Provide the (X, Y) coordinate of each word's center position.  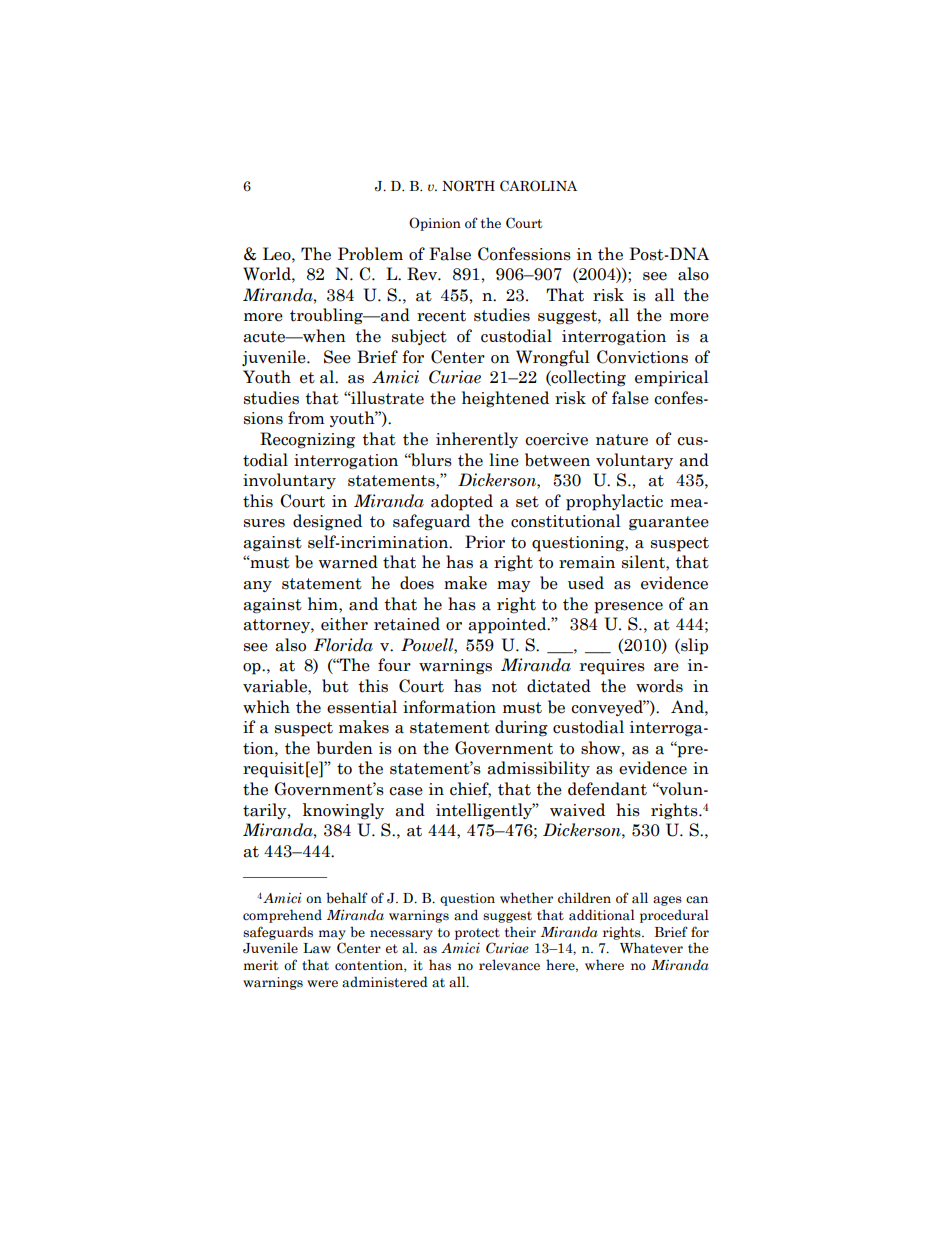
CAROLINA (538, 185)
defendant (607, 789)
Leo (278, 254)
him (324, 603)
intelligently (485, 811)
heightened (505, 399)
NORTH (468, 186)
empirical (672, 378)
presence (628, 608)
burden (345, 748)
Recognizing (307, 440)
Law (317, 948)
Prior (485, 542)
